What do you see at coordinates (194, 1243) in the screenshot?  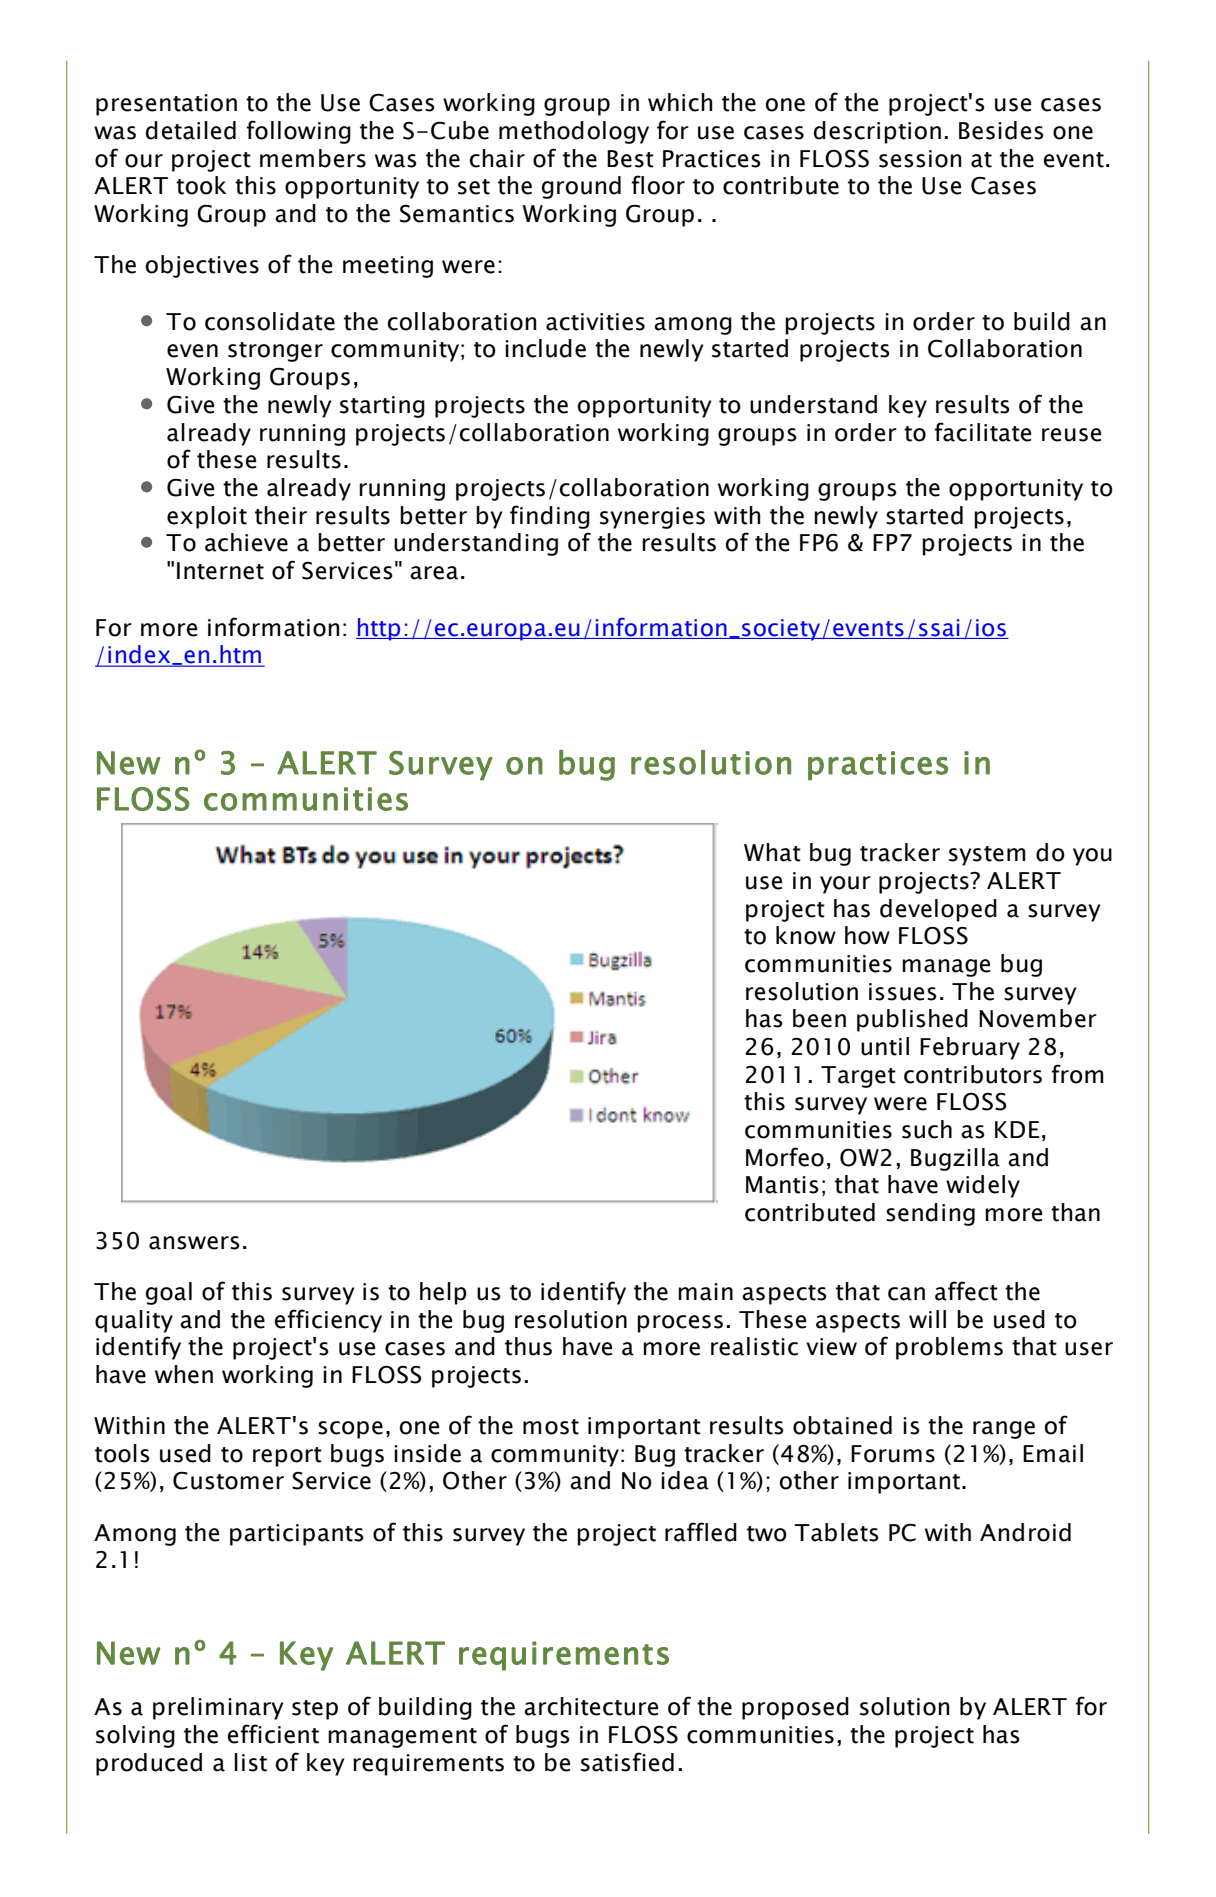 I see `answers` at bounding box center [194, 1243].
